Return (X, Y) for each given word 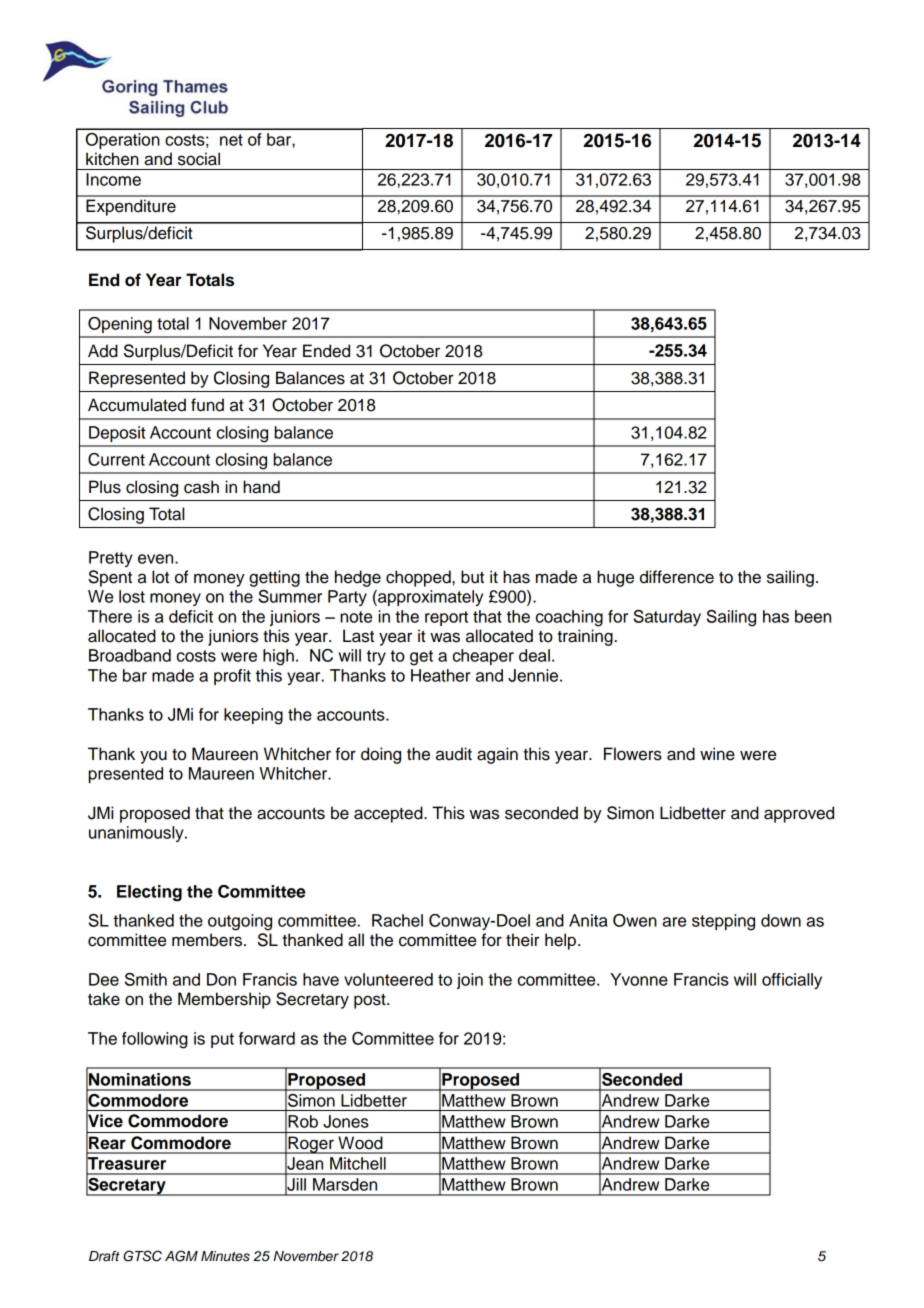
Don (221, 979)
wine (717, 754)
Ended (326, 351)
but (472, 577)
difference (677, 577)
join (470, 981)
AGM (181, 1256)
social (199, 159)
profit (232, 677)
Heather (440, 675)
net (231, 140)
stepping (723, 922)
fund (207, 405)
